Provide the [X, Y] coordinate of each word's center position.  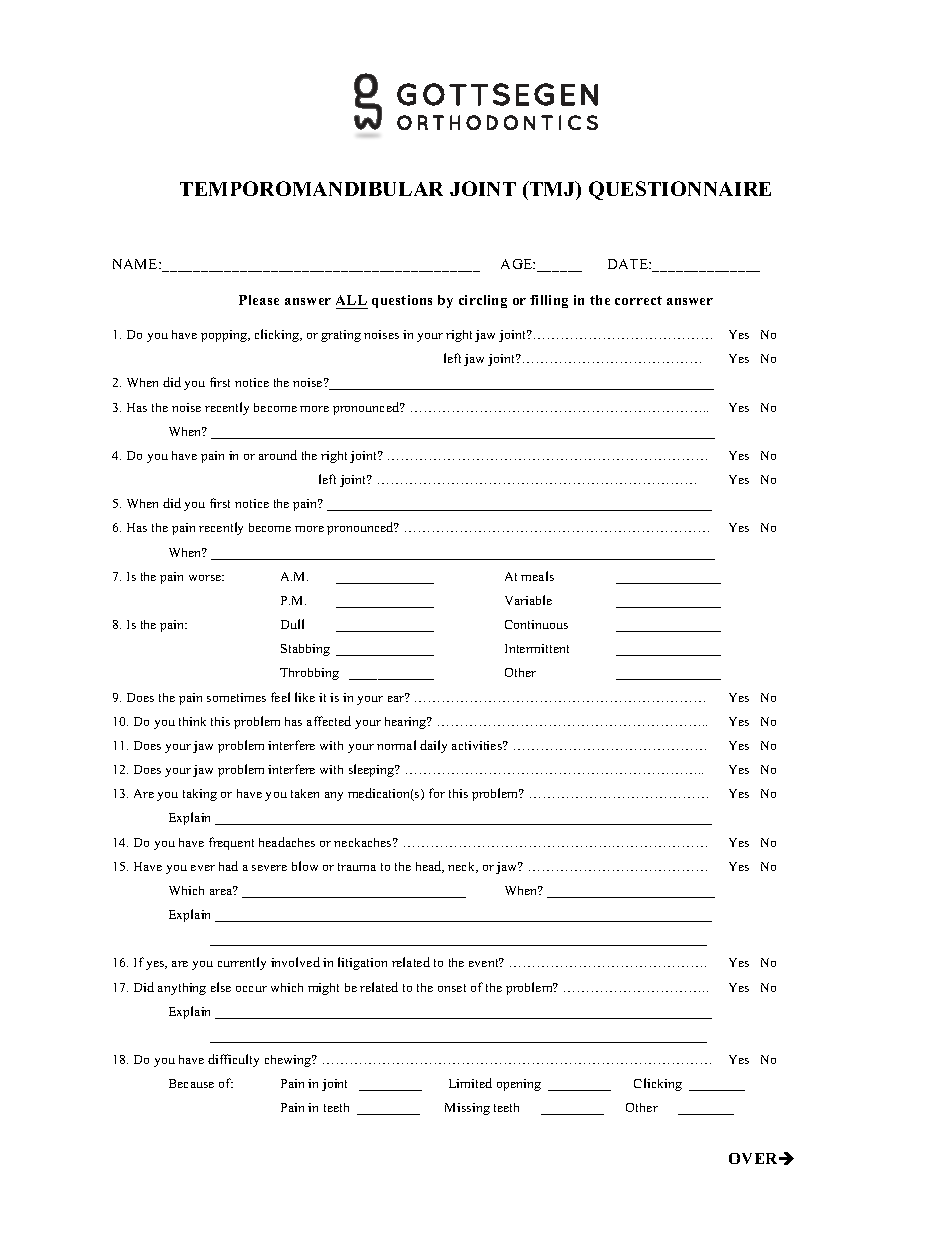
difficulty [233, 1060]
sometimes [236, 697]
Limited [470, 1083]
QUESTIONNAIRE [680, 190]
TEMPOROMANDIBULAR [311, 188]
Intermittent [537, 648]
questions [402, 301]
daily [433, 746]
